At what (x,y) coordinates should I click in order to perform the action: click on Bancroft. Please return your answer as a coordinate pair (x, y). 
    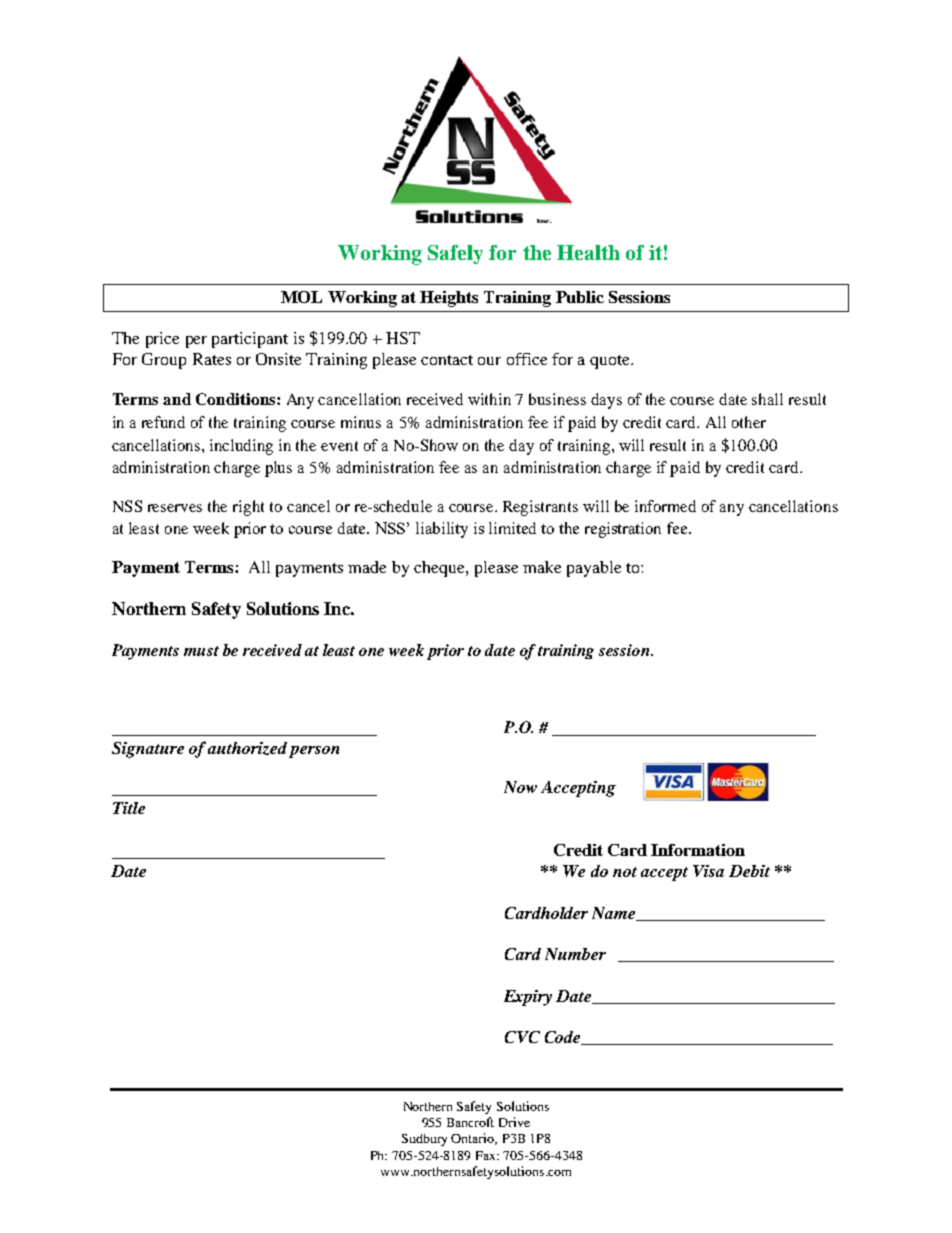
    Looking at the image, I should click on (470, 1122).
